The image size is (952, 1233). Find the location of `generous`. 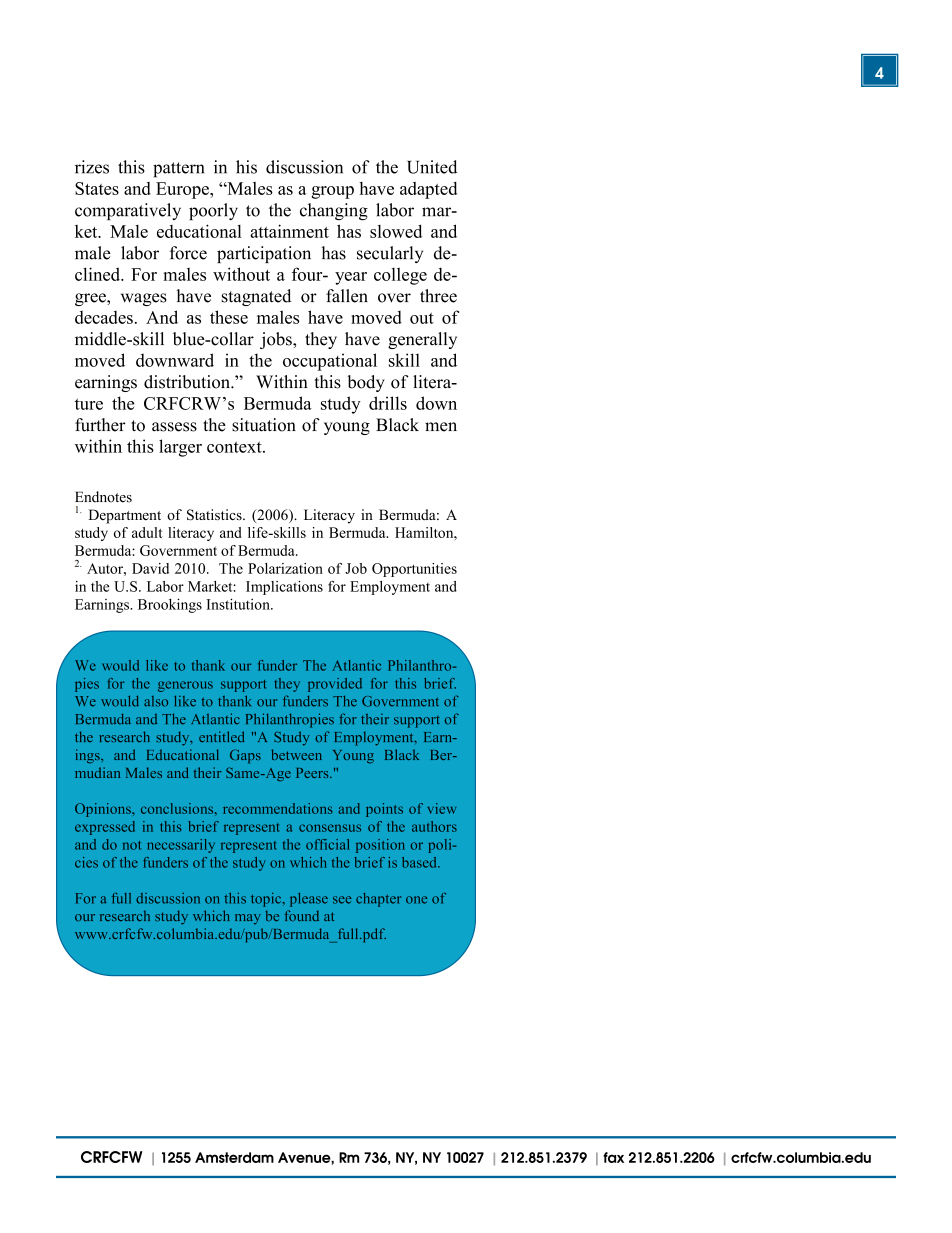

generous is located at coordinates (185, 686).
